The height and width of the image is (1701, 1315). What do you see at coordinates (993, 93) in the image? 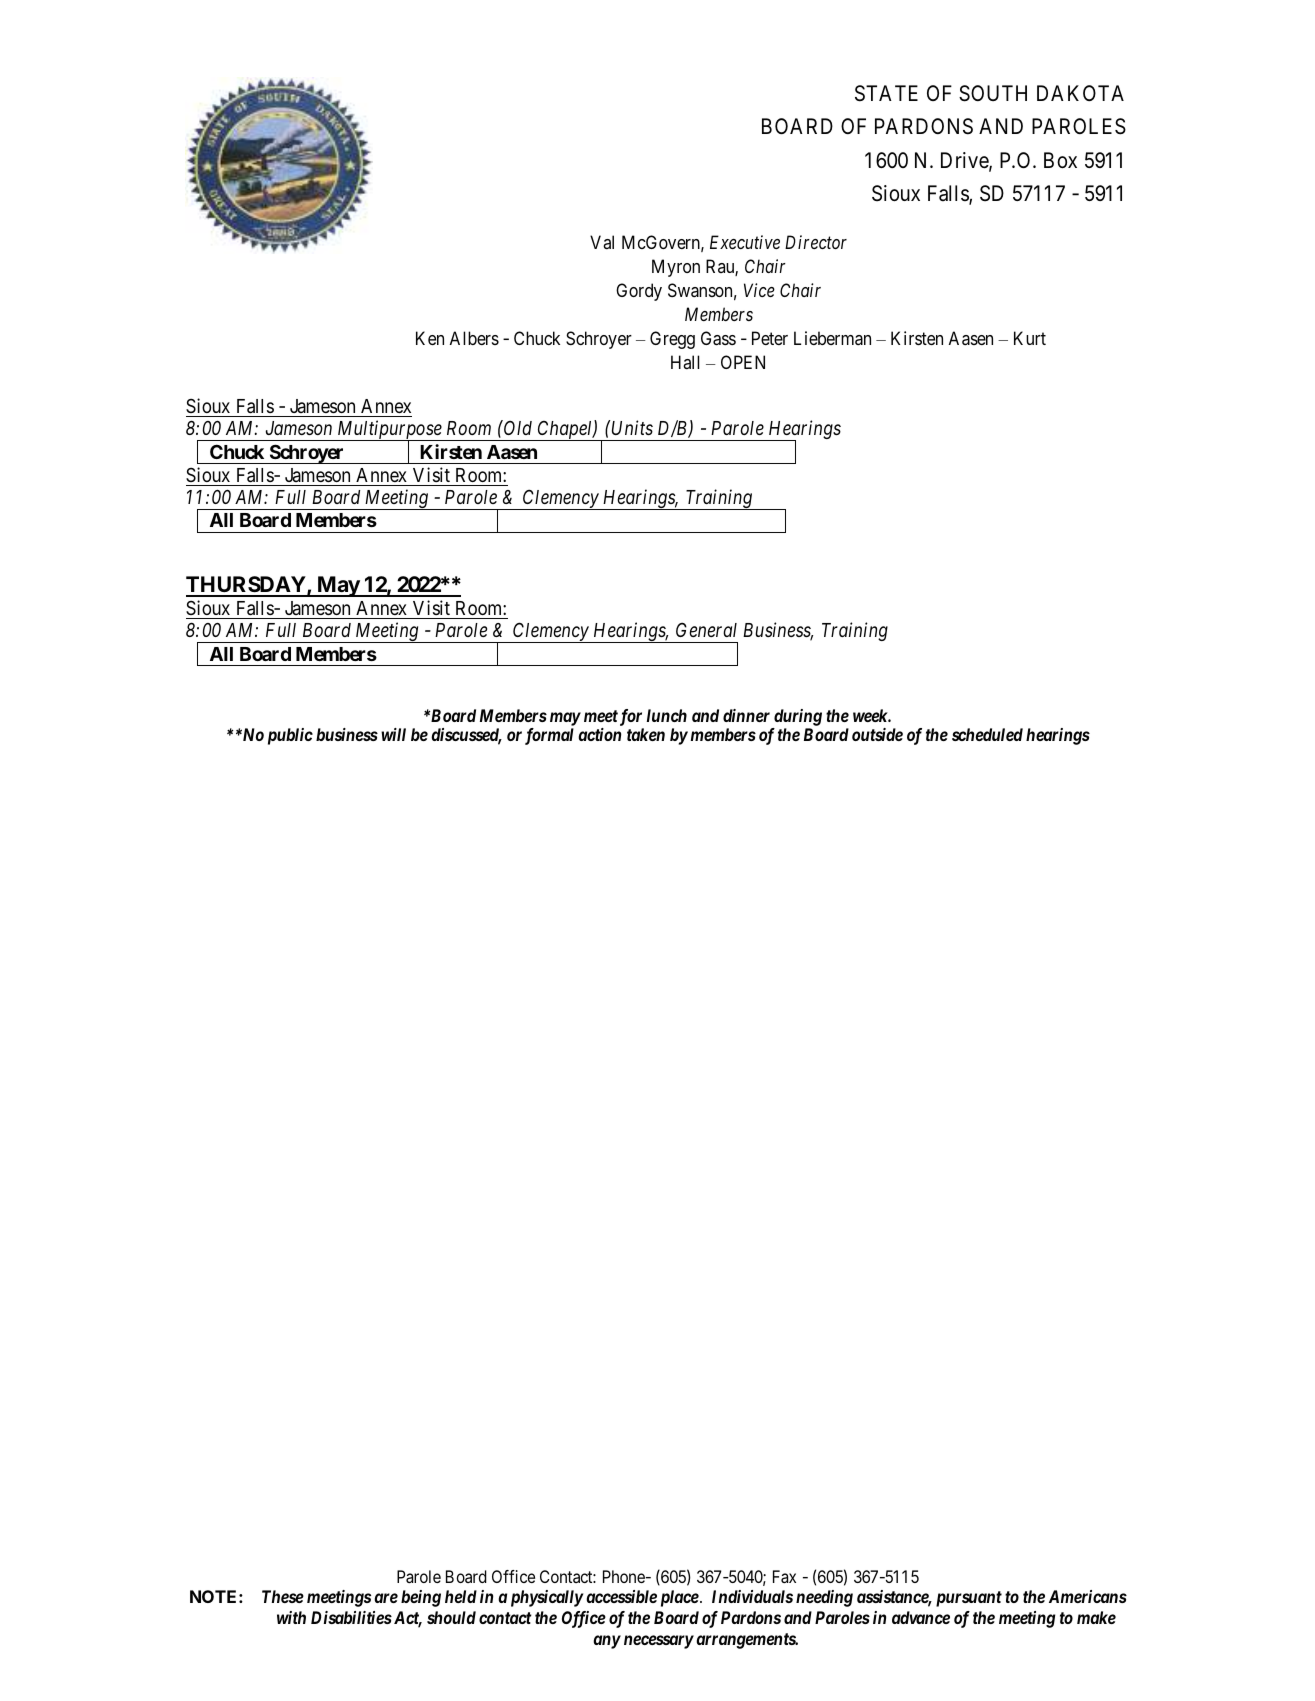
I see `SOUTH` at bounding box center [993, 93].
